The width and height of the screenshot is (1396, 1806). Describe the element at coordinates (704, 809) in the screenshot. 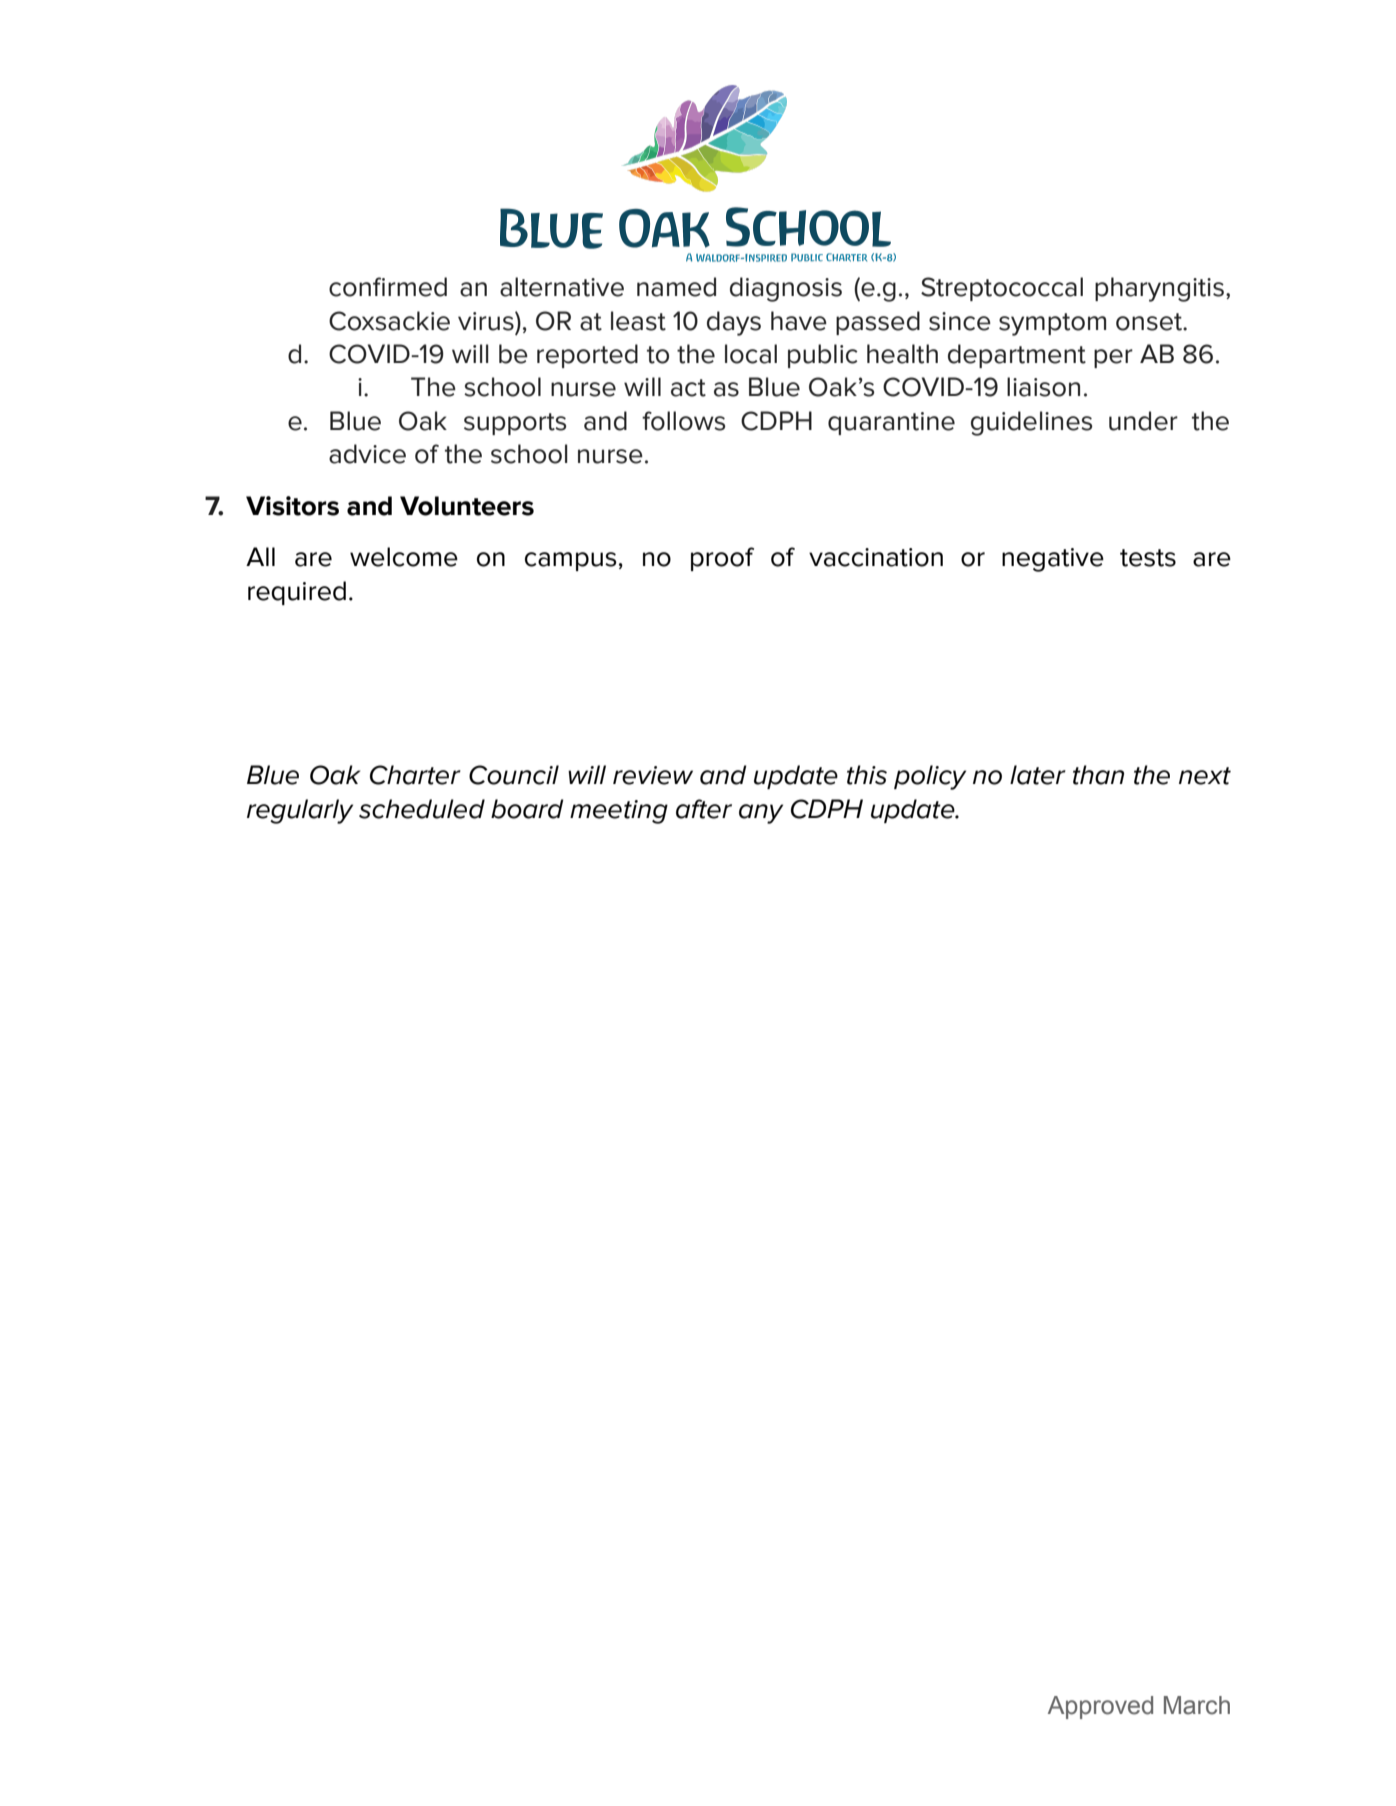

I see `after` at that location.
